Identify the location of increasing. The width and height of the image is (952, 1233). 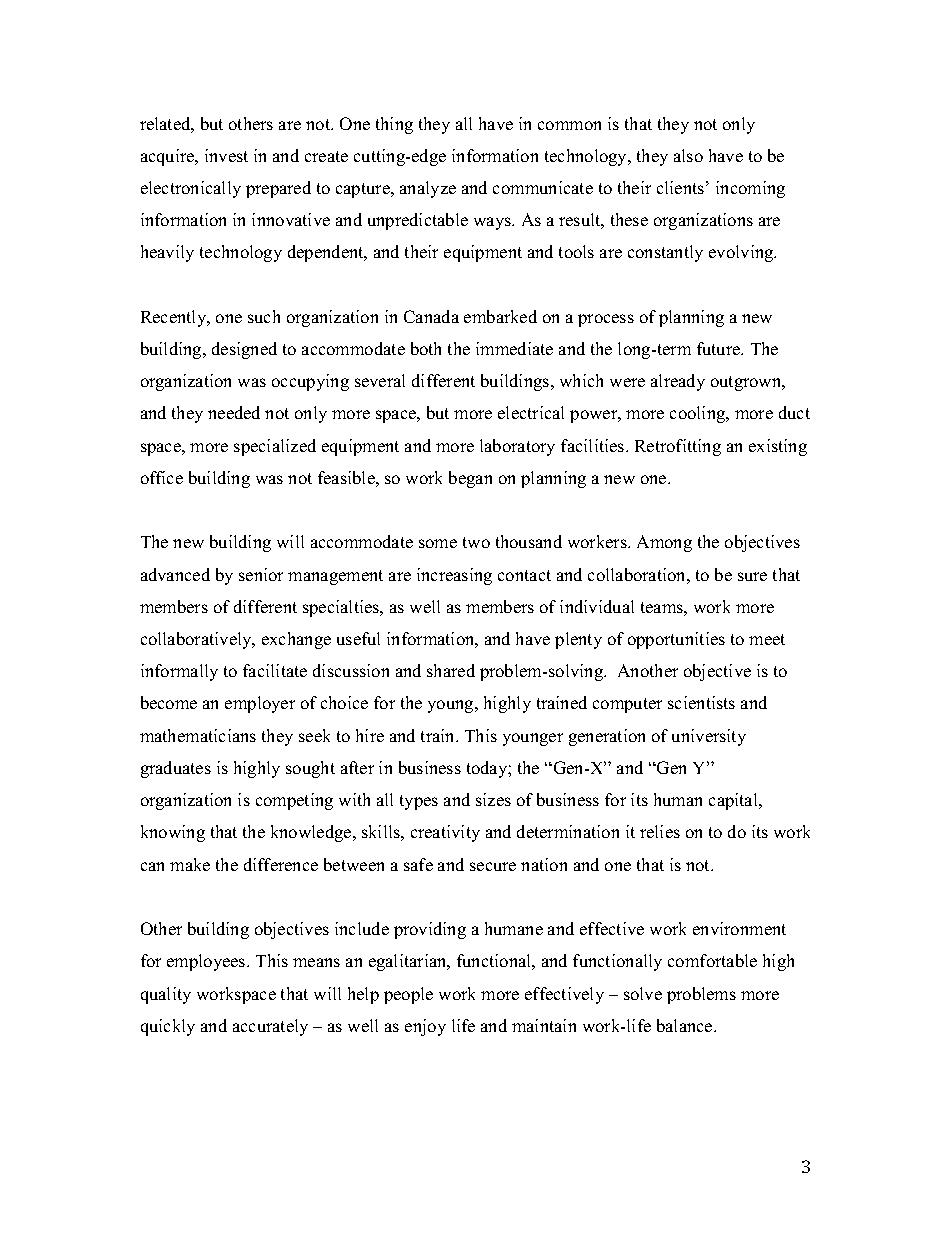
(454, 576).
